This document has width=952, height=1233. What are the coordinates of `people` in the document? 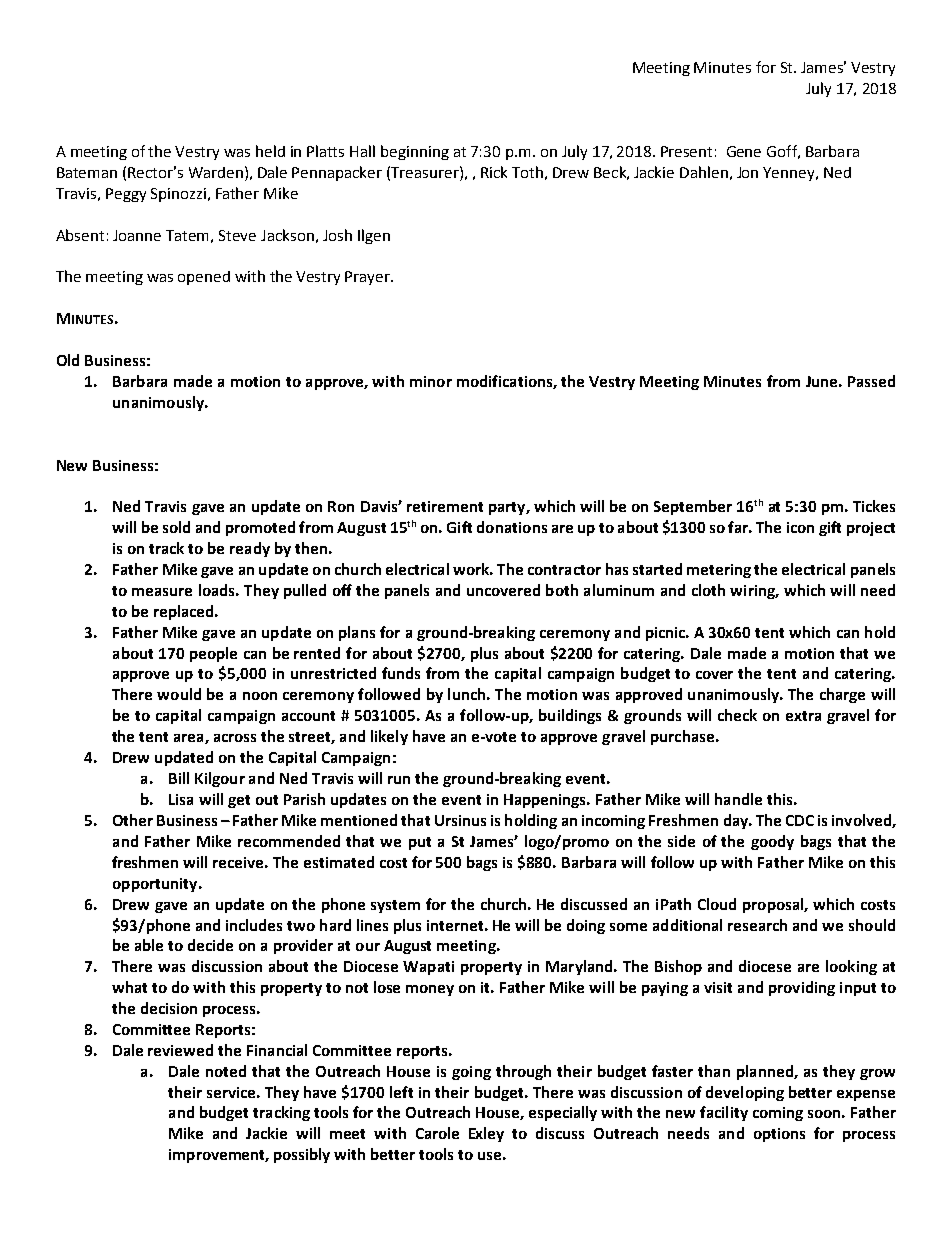 It's located at (213, 654).
